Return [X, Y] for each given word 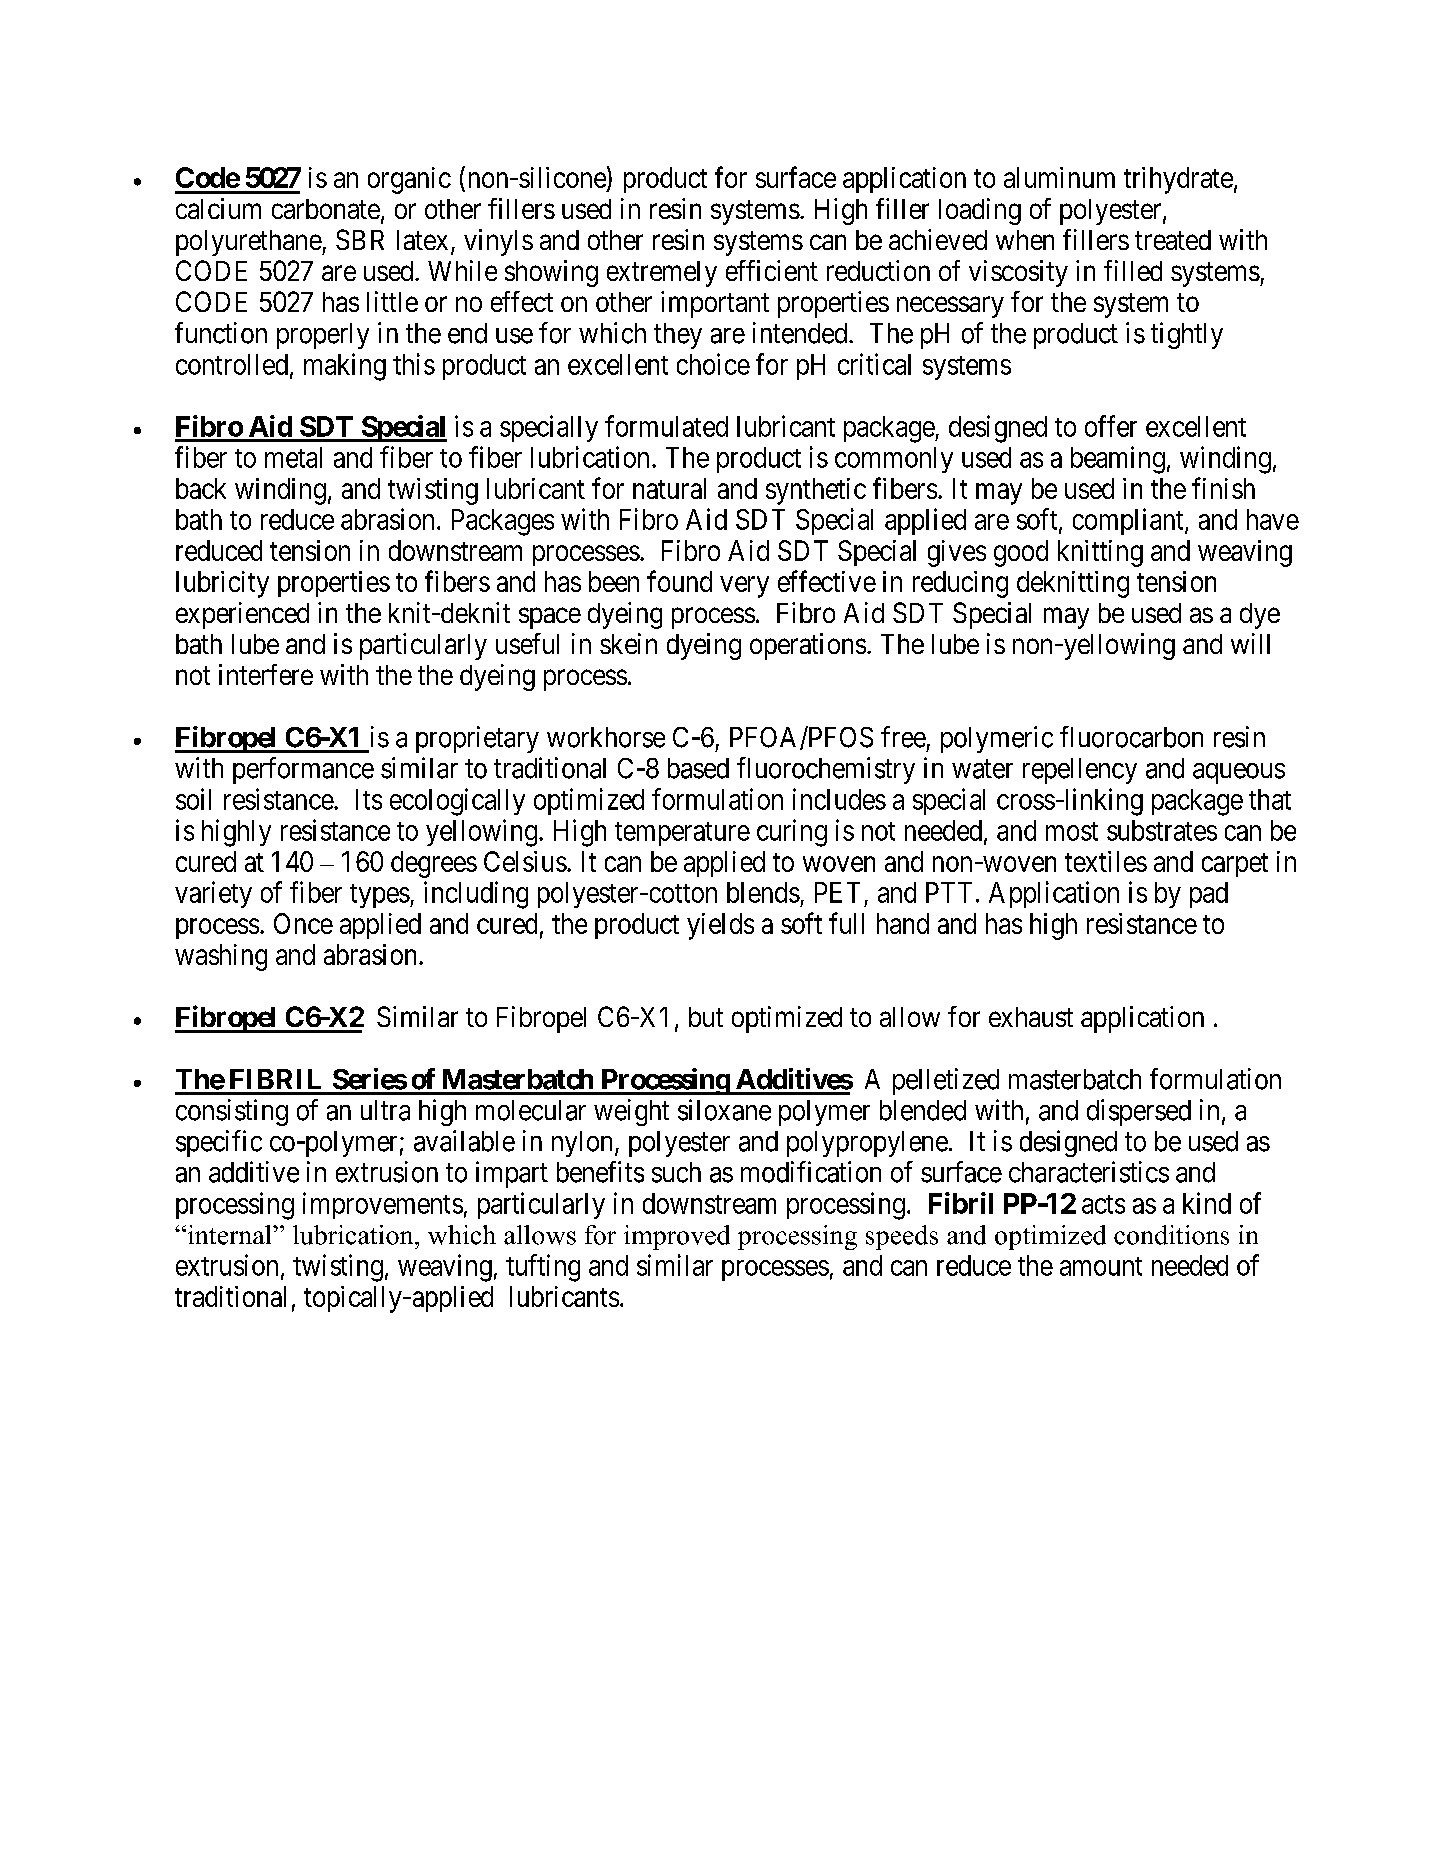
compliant [1129, 521]
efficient [772, 270]
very [744, 587]
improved [677, 1237]
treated [1173, 240]
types [380, 896]
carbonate [326, 209]
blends [763, 892]
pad [1209, 895]
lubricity [222, 584]
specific [219, 1143]
